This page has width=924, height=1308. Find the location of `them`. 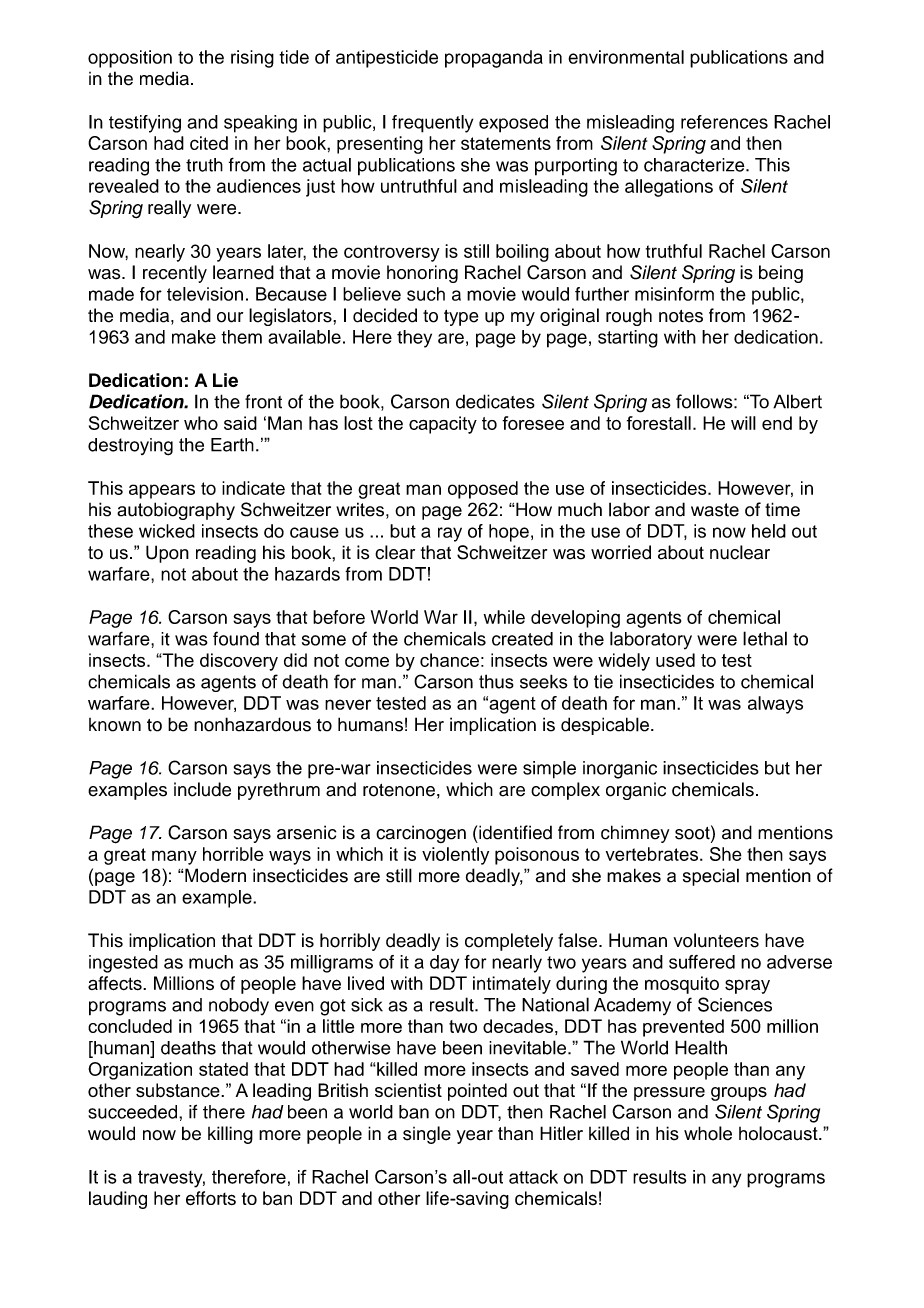

them is located at coordinates (241, 337).
